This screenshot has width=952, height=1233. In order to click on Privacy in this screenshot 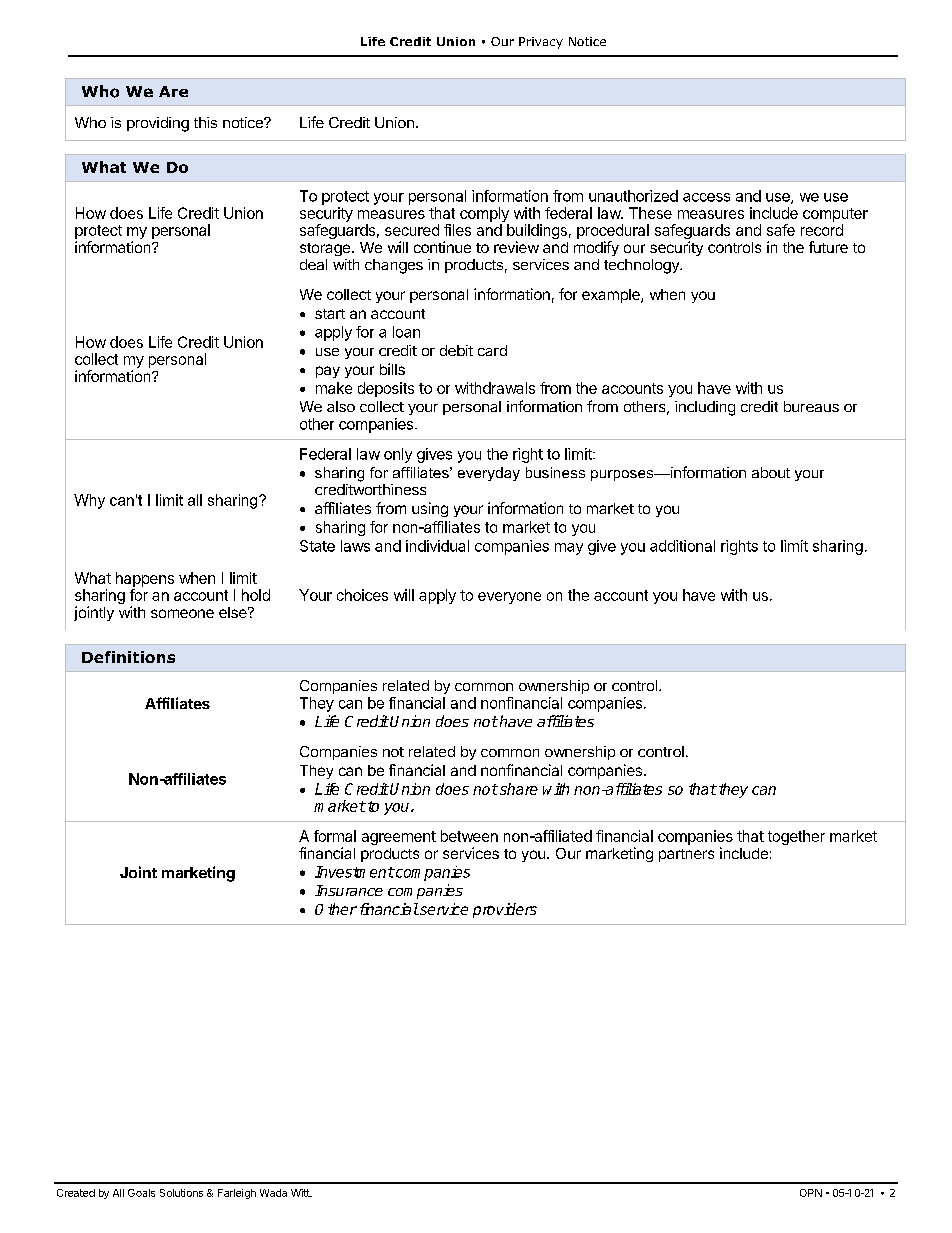, I will do `click(541, 43)`.
